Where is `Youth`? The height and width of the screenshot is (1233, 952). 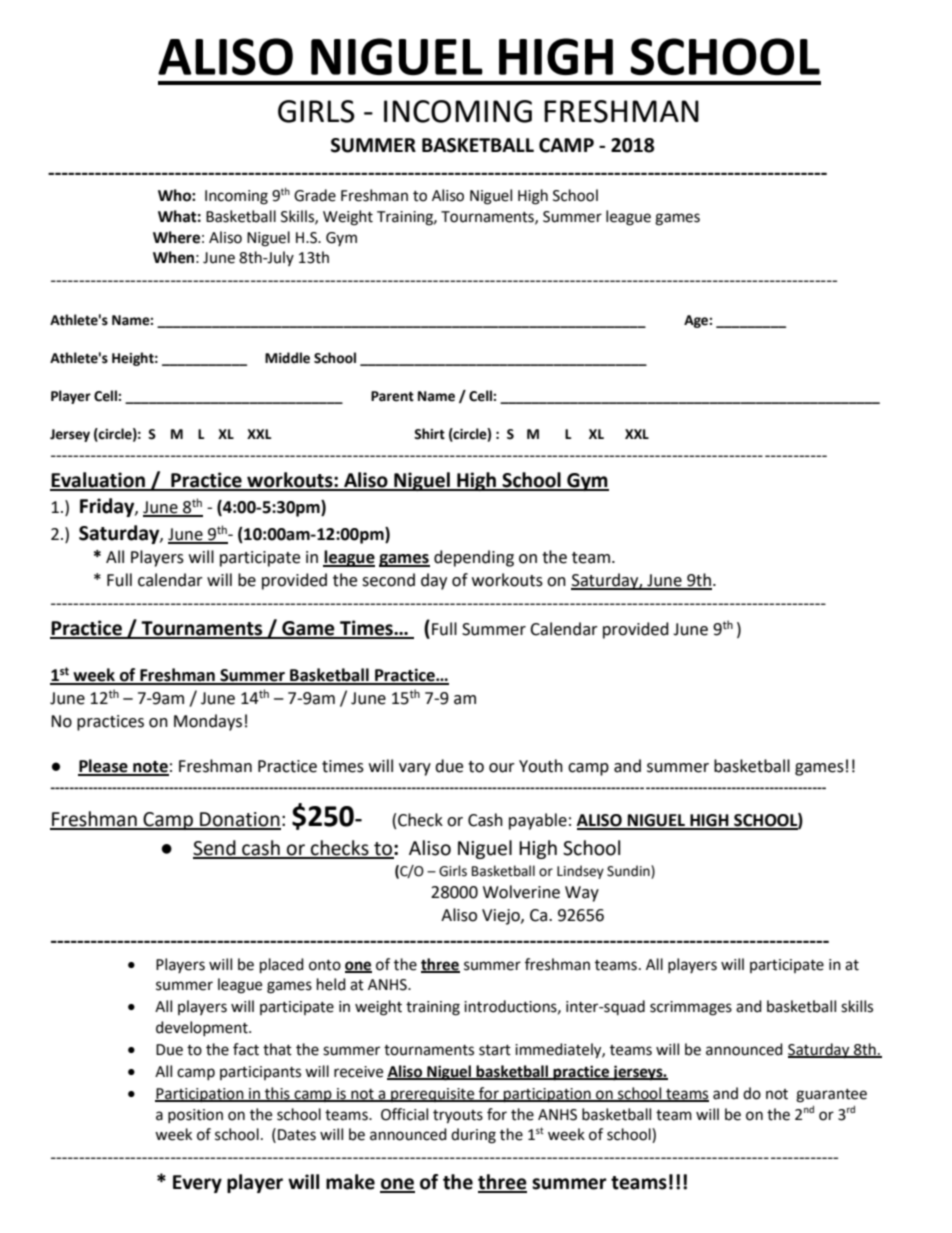
Youth is located at coordinates (541, 766).
